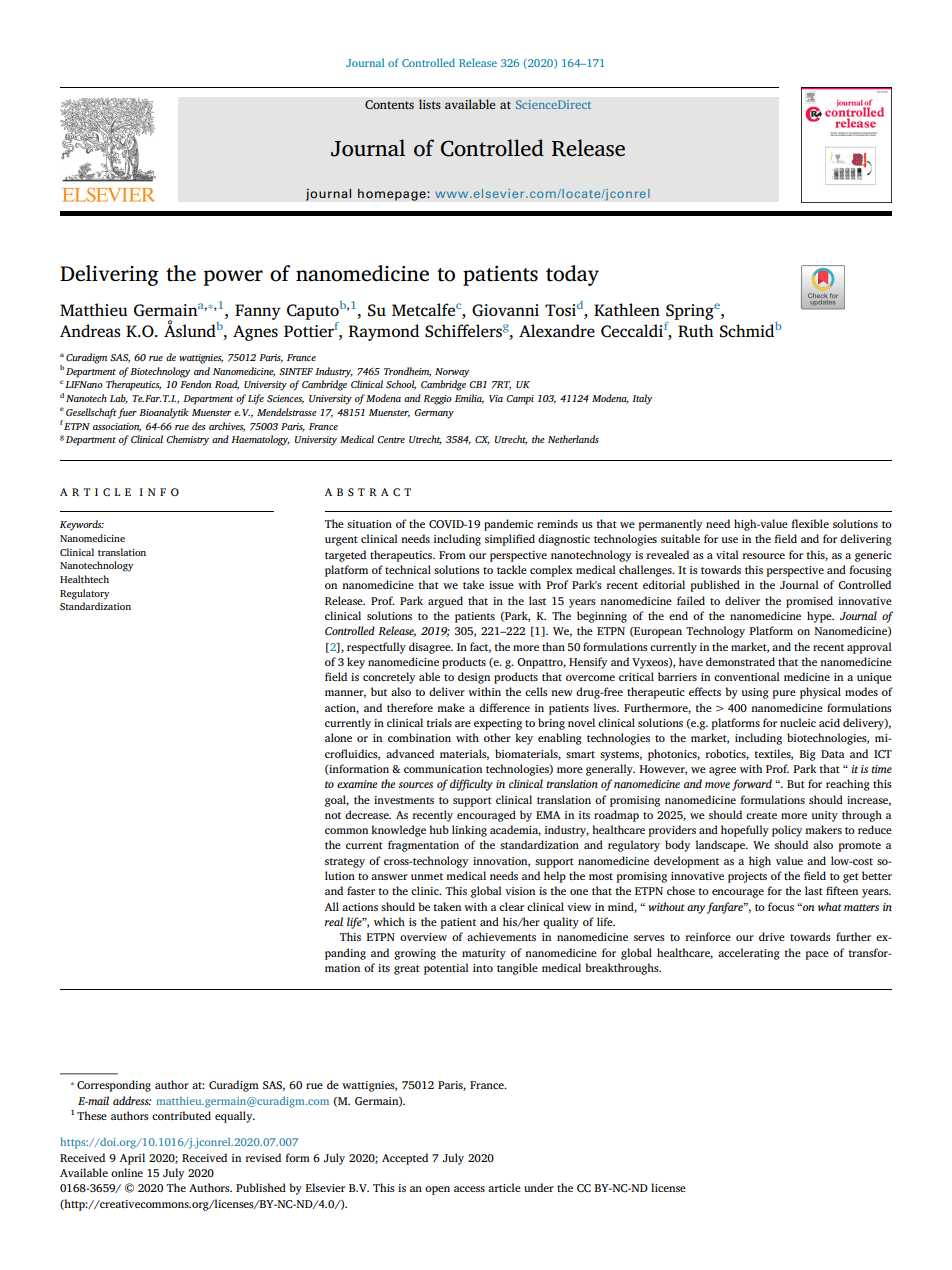 Image resolution: width=952 pixels, height=1270 pixels. What do you see at coordinates (430, 104) in the screenshot?
I see `lists` at bounding box center [430, 104].
